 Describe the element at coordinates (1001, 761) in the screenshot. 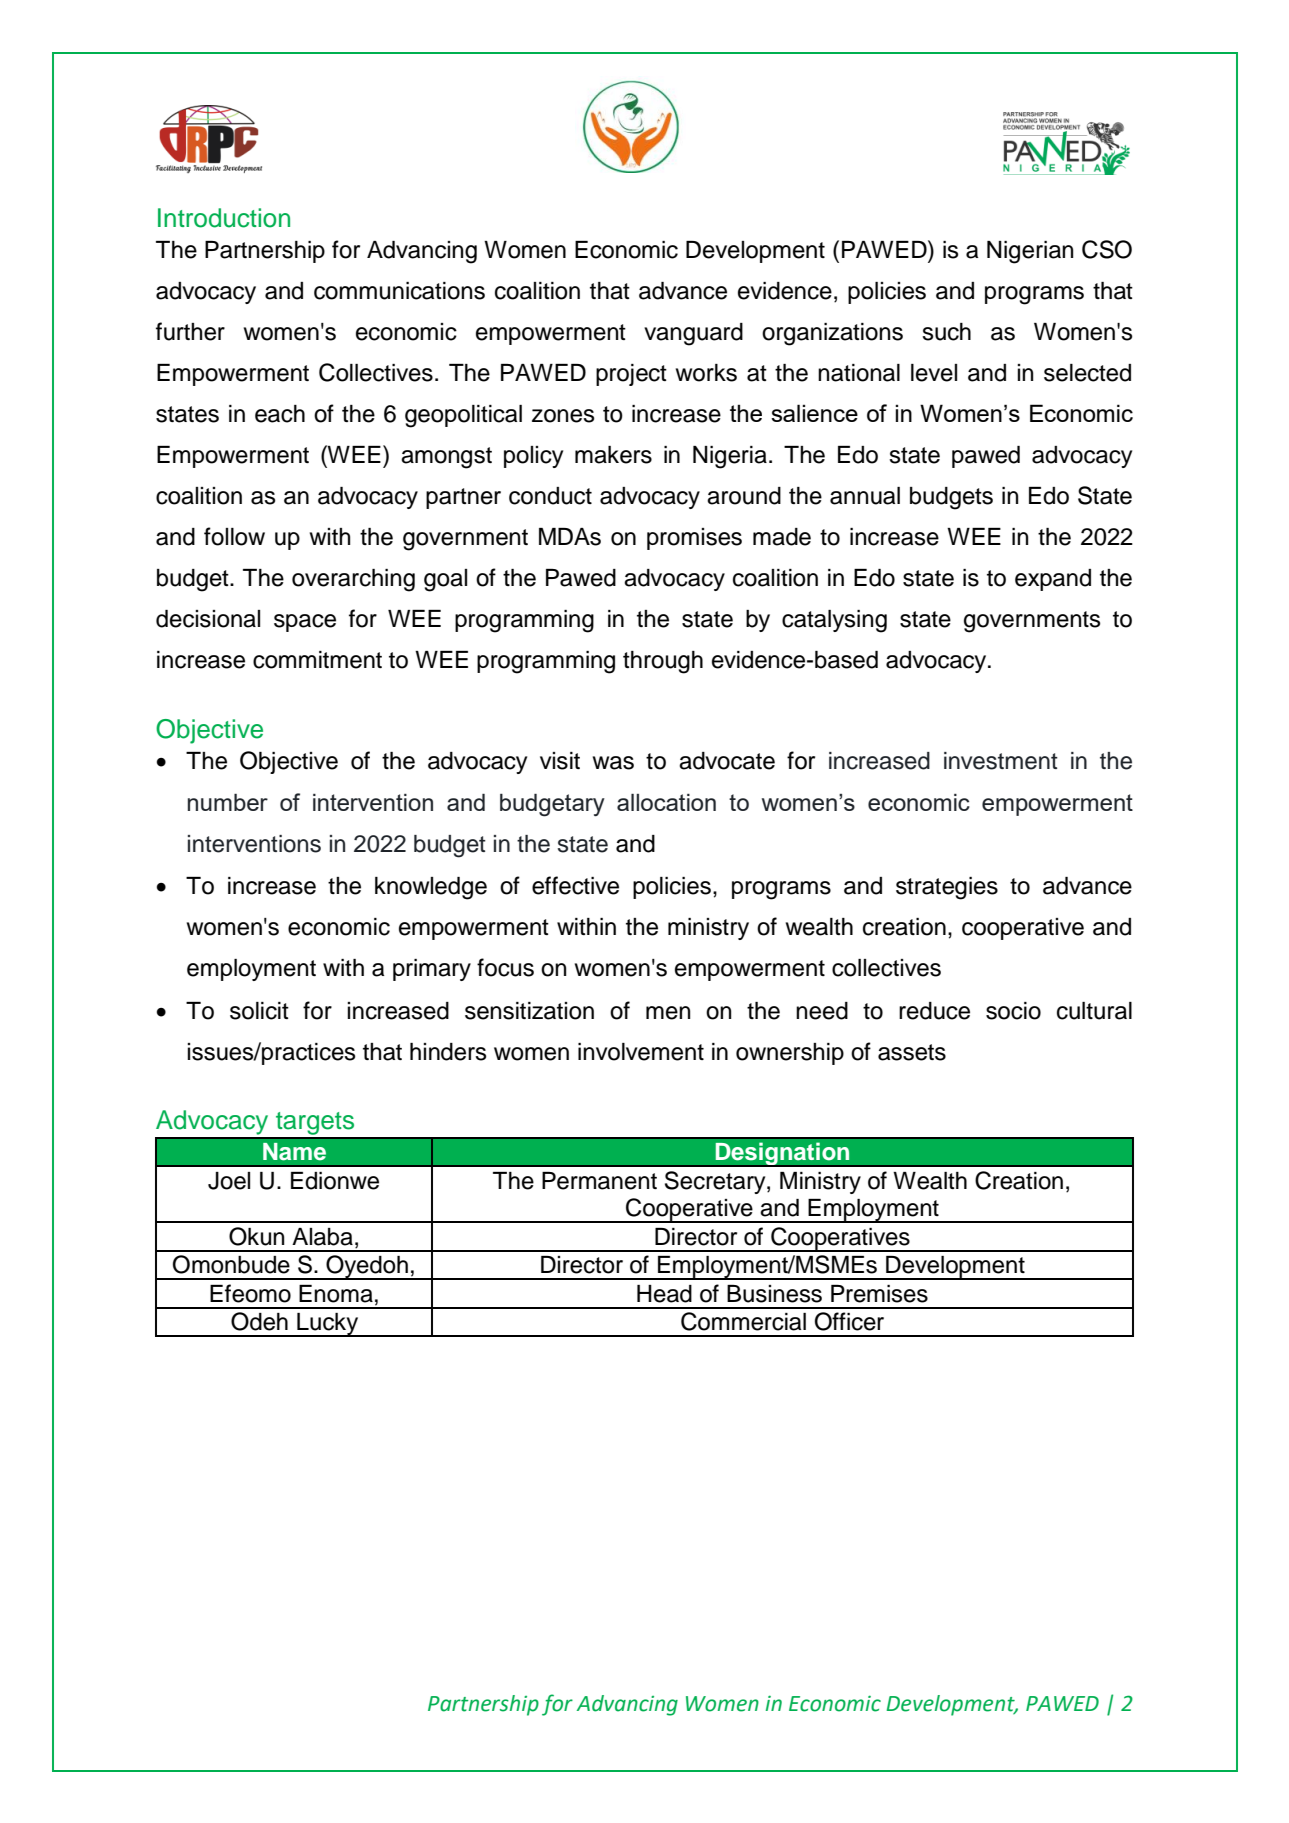

I see `investment` at that location.
